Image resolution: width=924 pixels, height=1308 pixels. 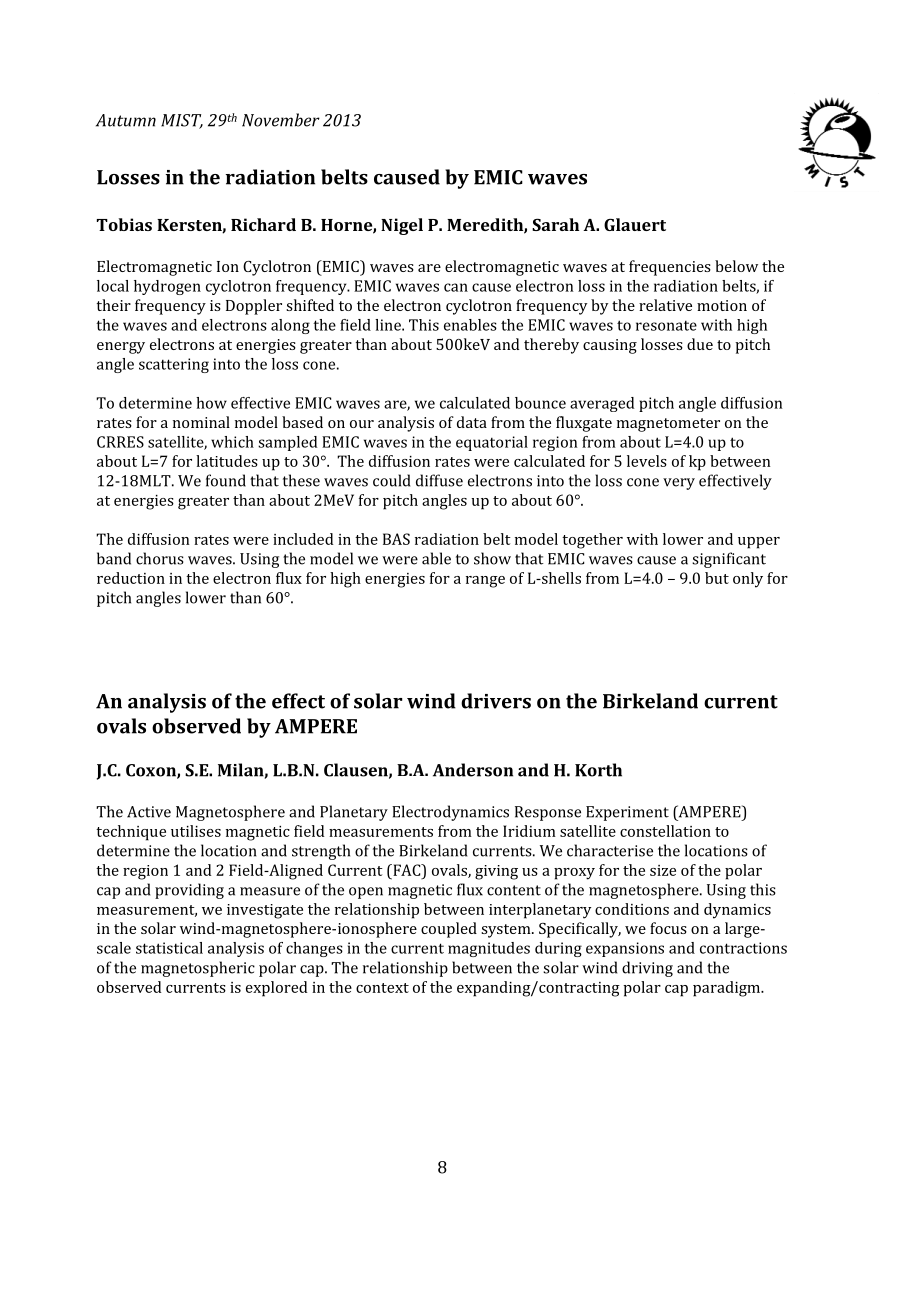 What do you see at coordinates (402, 226) in the screenshot?
I see `Nigel` at bounding box center [402, 226].
